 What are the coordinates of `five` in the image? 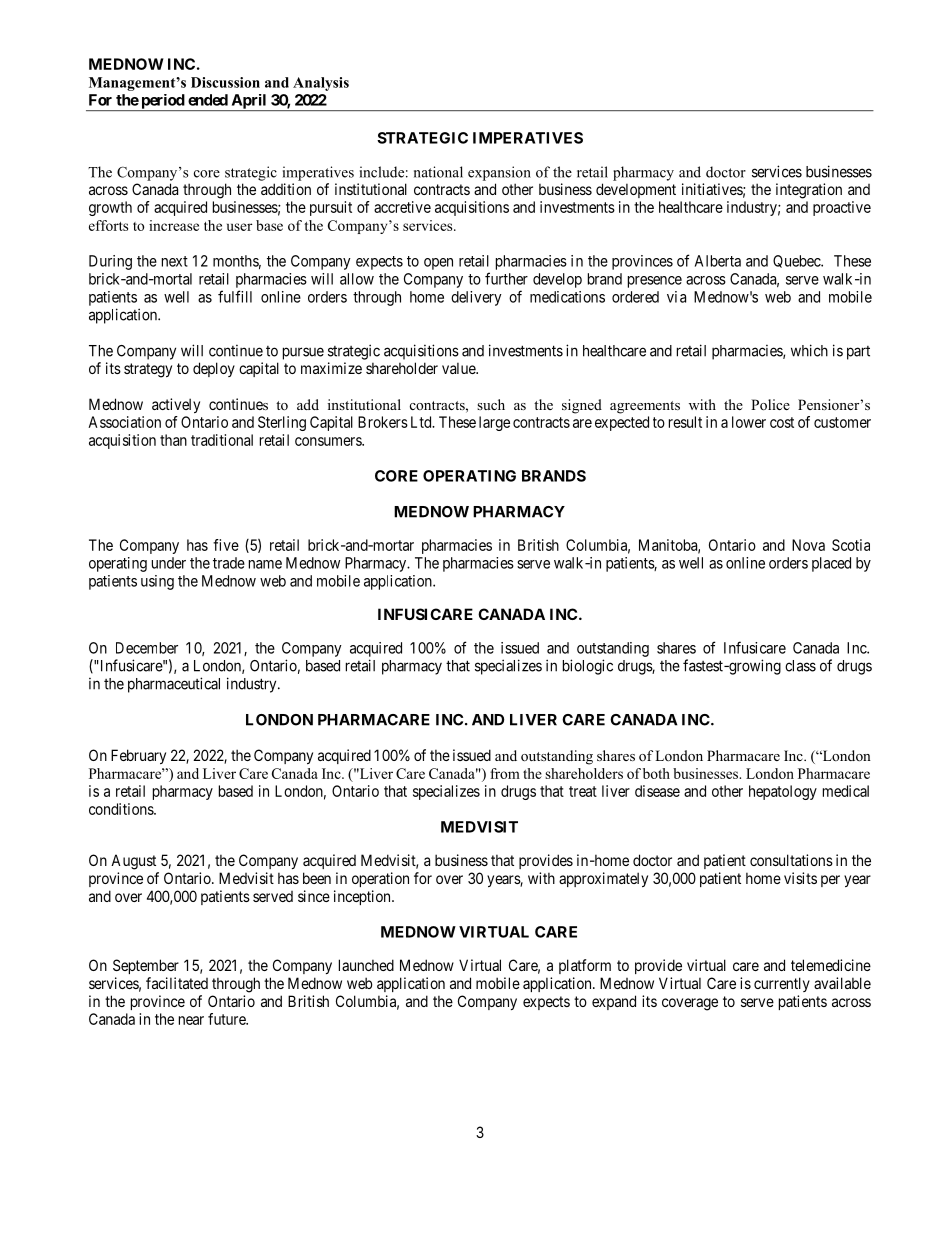 It's located at (226, 545).
